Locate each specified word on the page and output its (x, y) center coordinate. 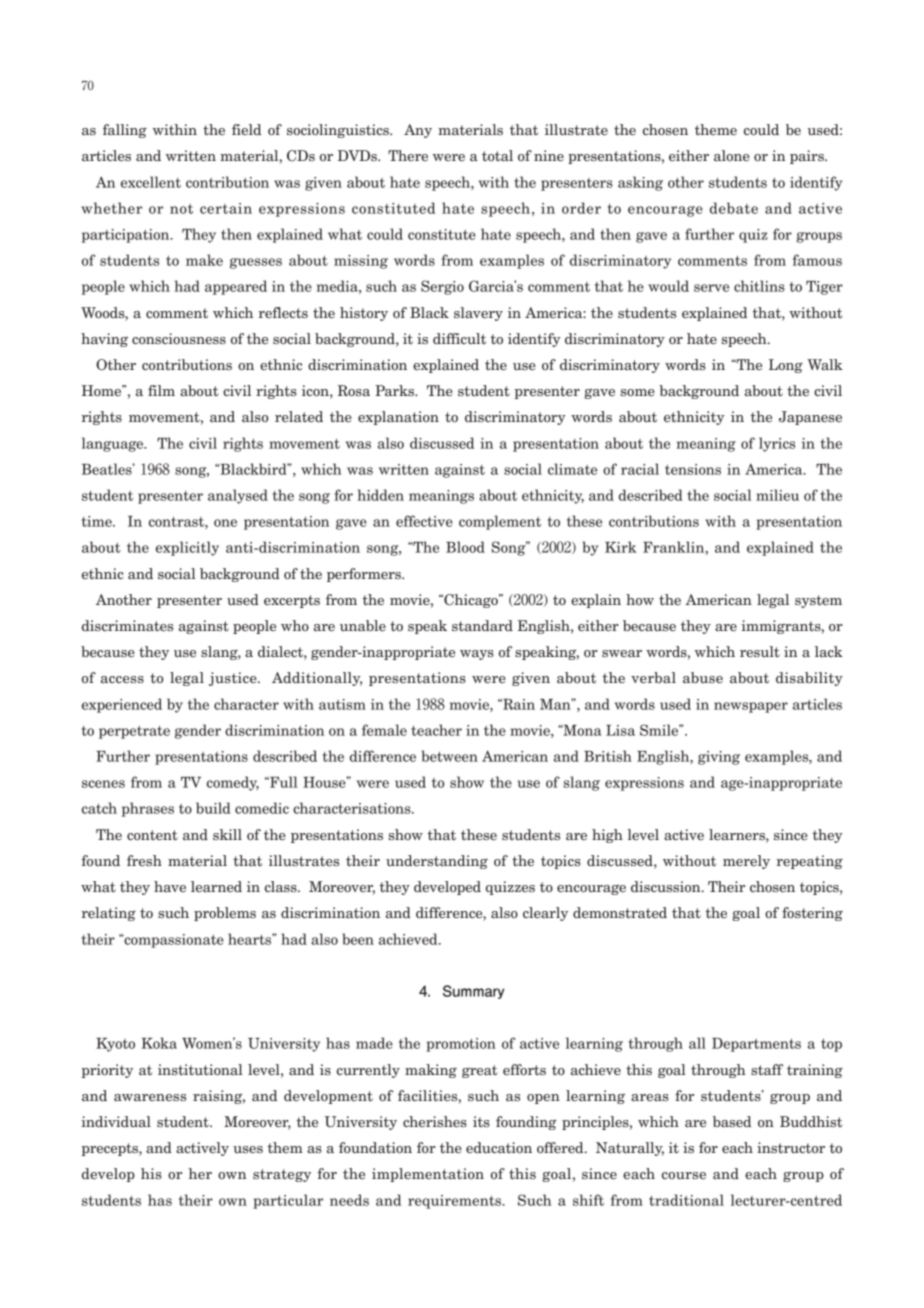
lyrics (777, 444)
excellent (151, 182)
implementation (428, 1175)
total (497, 155)
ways (477, 655)
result (760, 651)
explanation (398, 418)
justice (234, 679)
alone (732, 155)
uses (248, 1149)
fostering (812, 914)
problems (225, 914)
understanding (437, 862)
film (161, 390)
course (684, 1175)
